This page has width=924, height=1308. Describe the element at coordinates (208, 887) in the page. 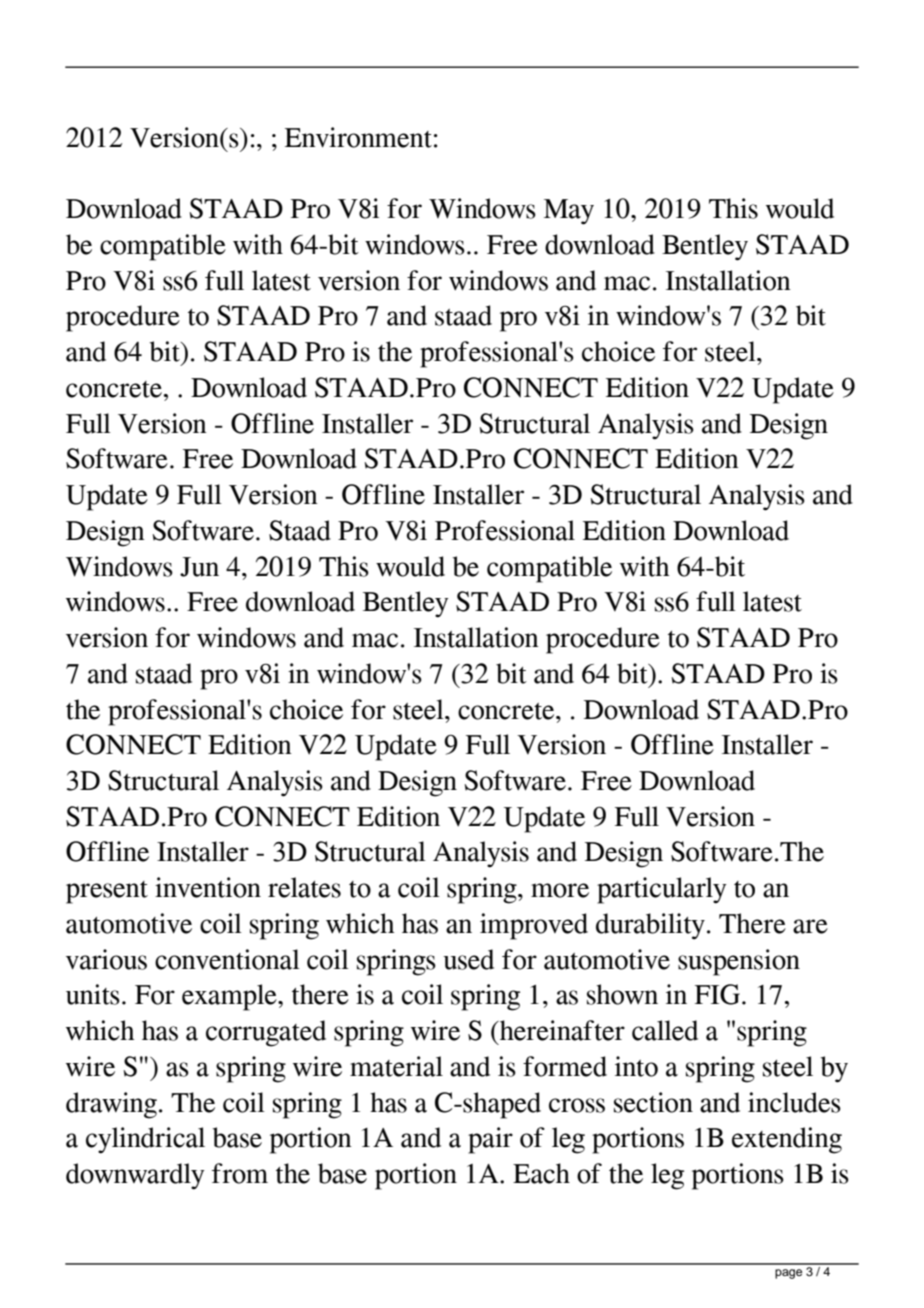

I see `invention` at that location.
